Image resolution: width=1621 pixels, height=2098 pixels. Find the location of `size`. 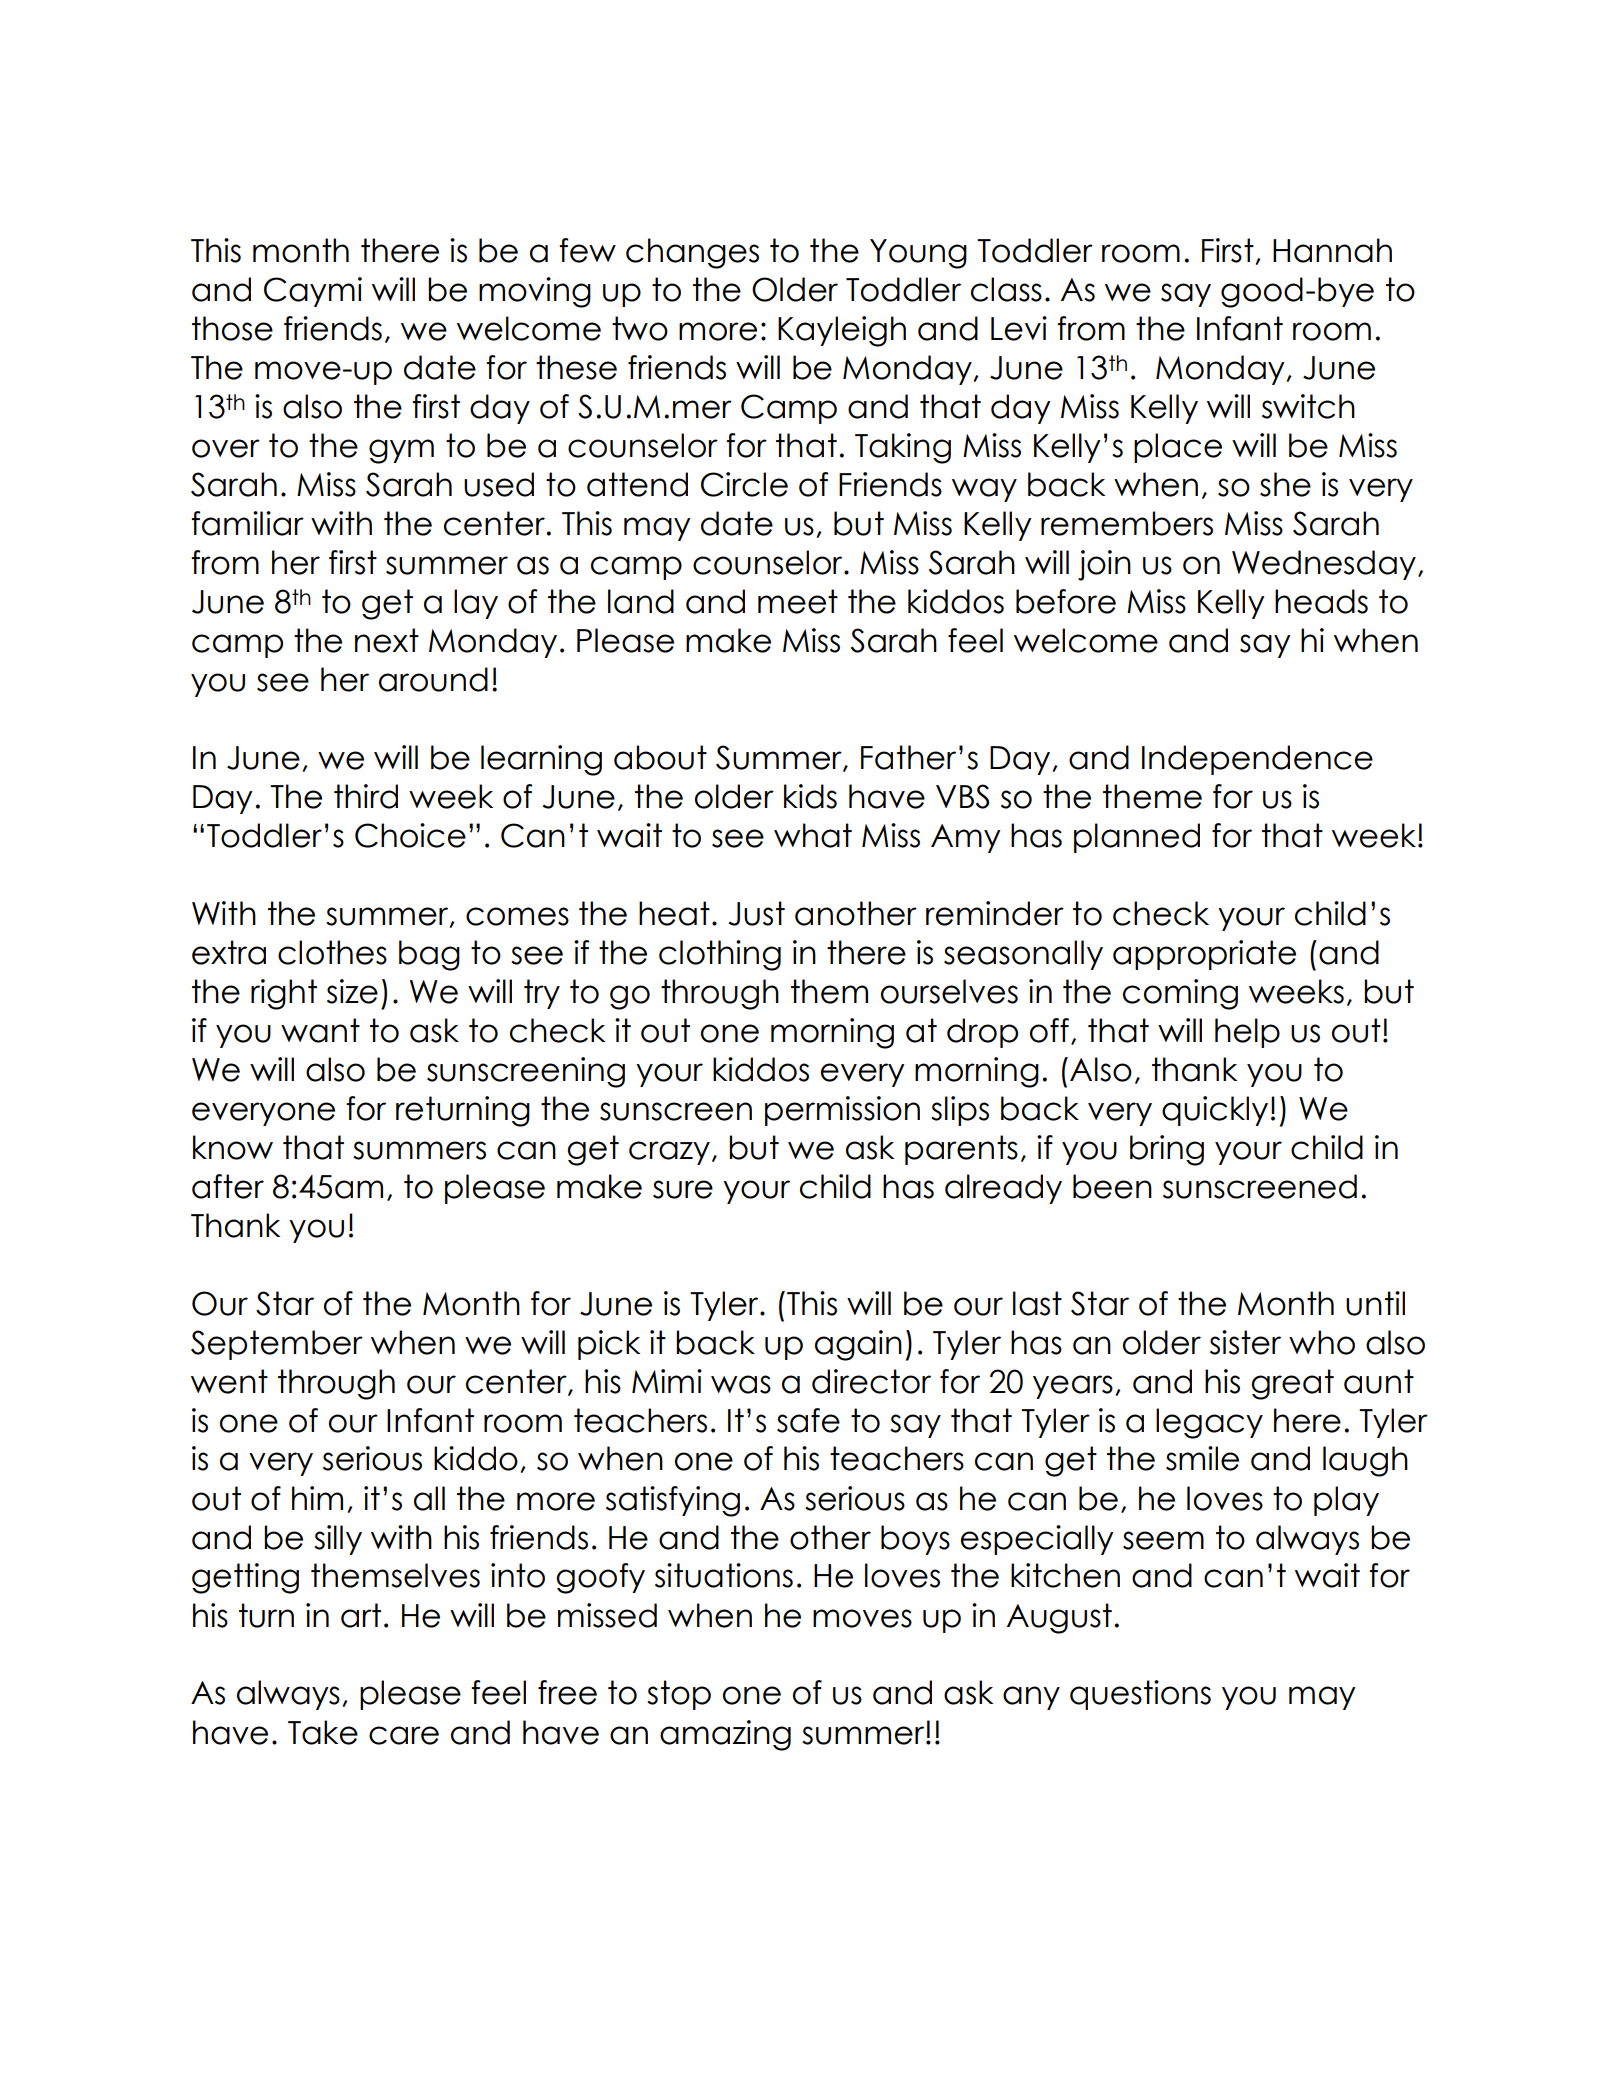

size is located at coordinates (352, 991).
